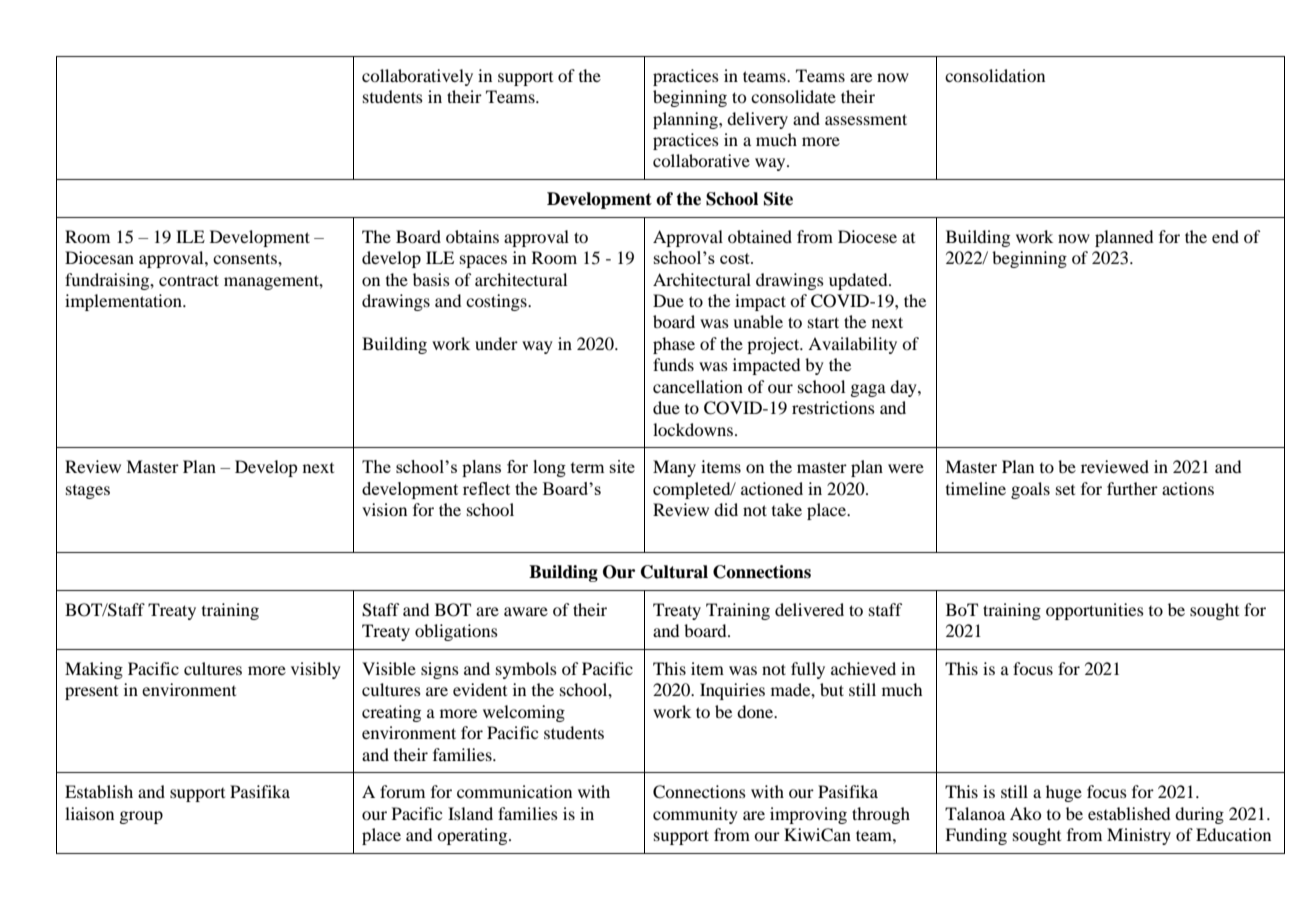 The height and width of the image is (924, 1307). Describe the element at coordinates (995, 75) in the image. I see `consolidation` at that location.
